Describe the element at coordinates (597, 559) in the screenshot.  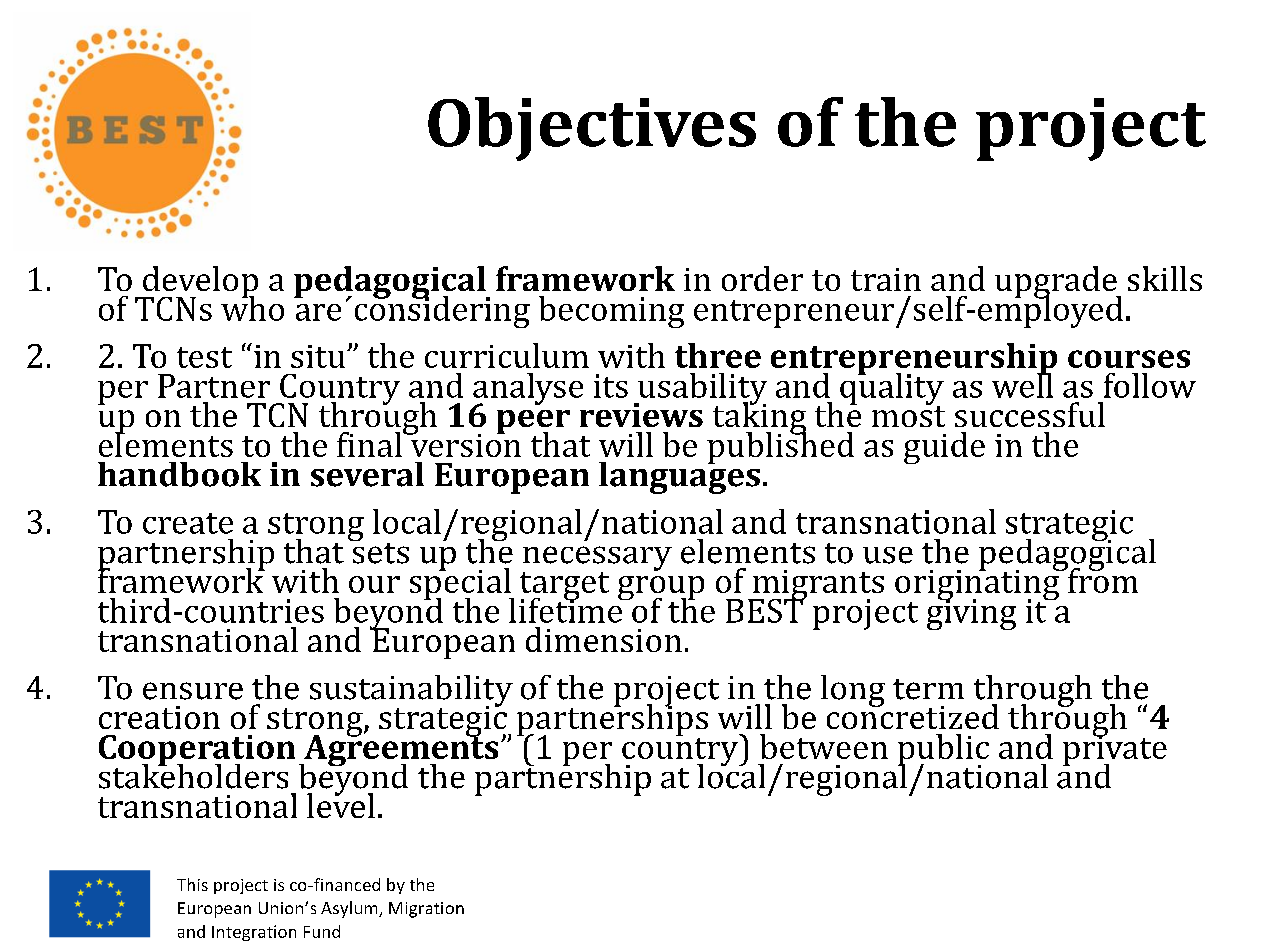
I see `necessary` at that location.
